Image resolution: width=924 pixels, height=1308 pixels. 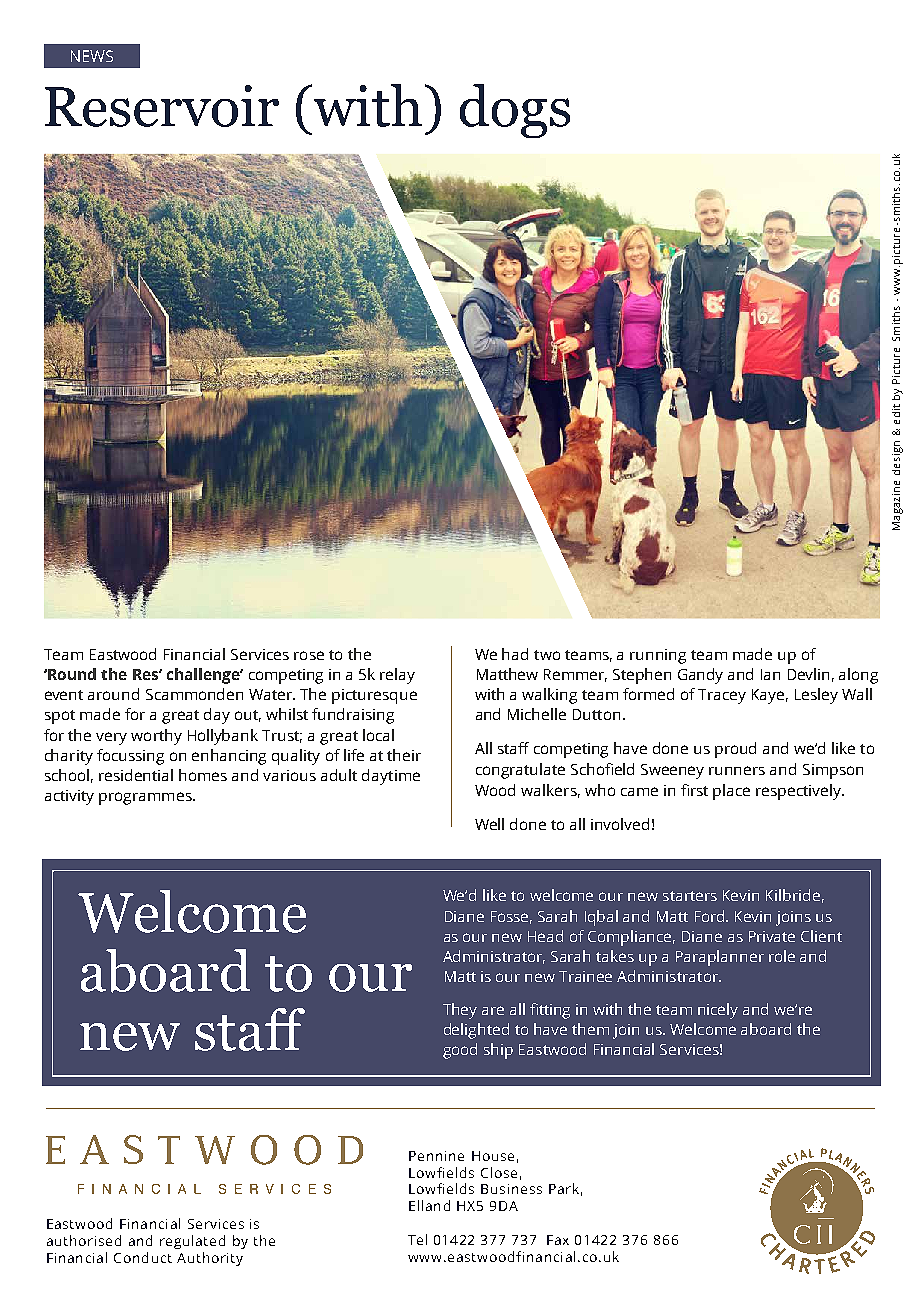 I want to click on Tracey, so click(x=722, y=696).
